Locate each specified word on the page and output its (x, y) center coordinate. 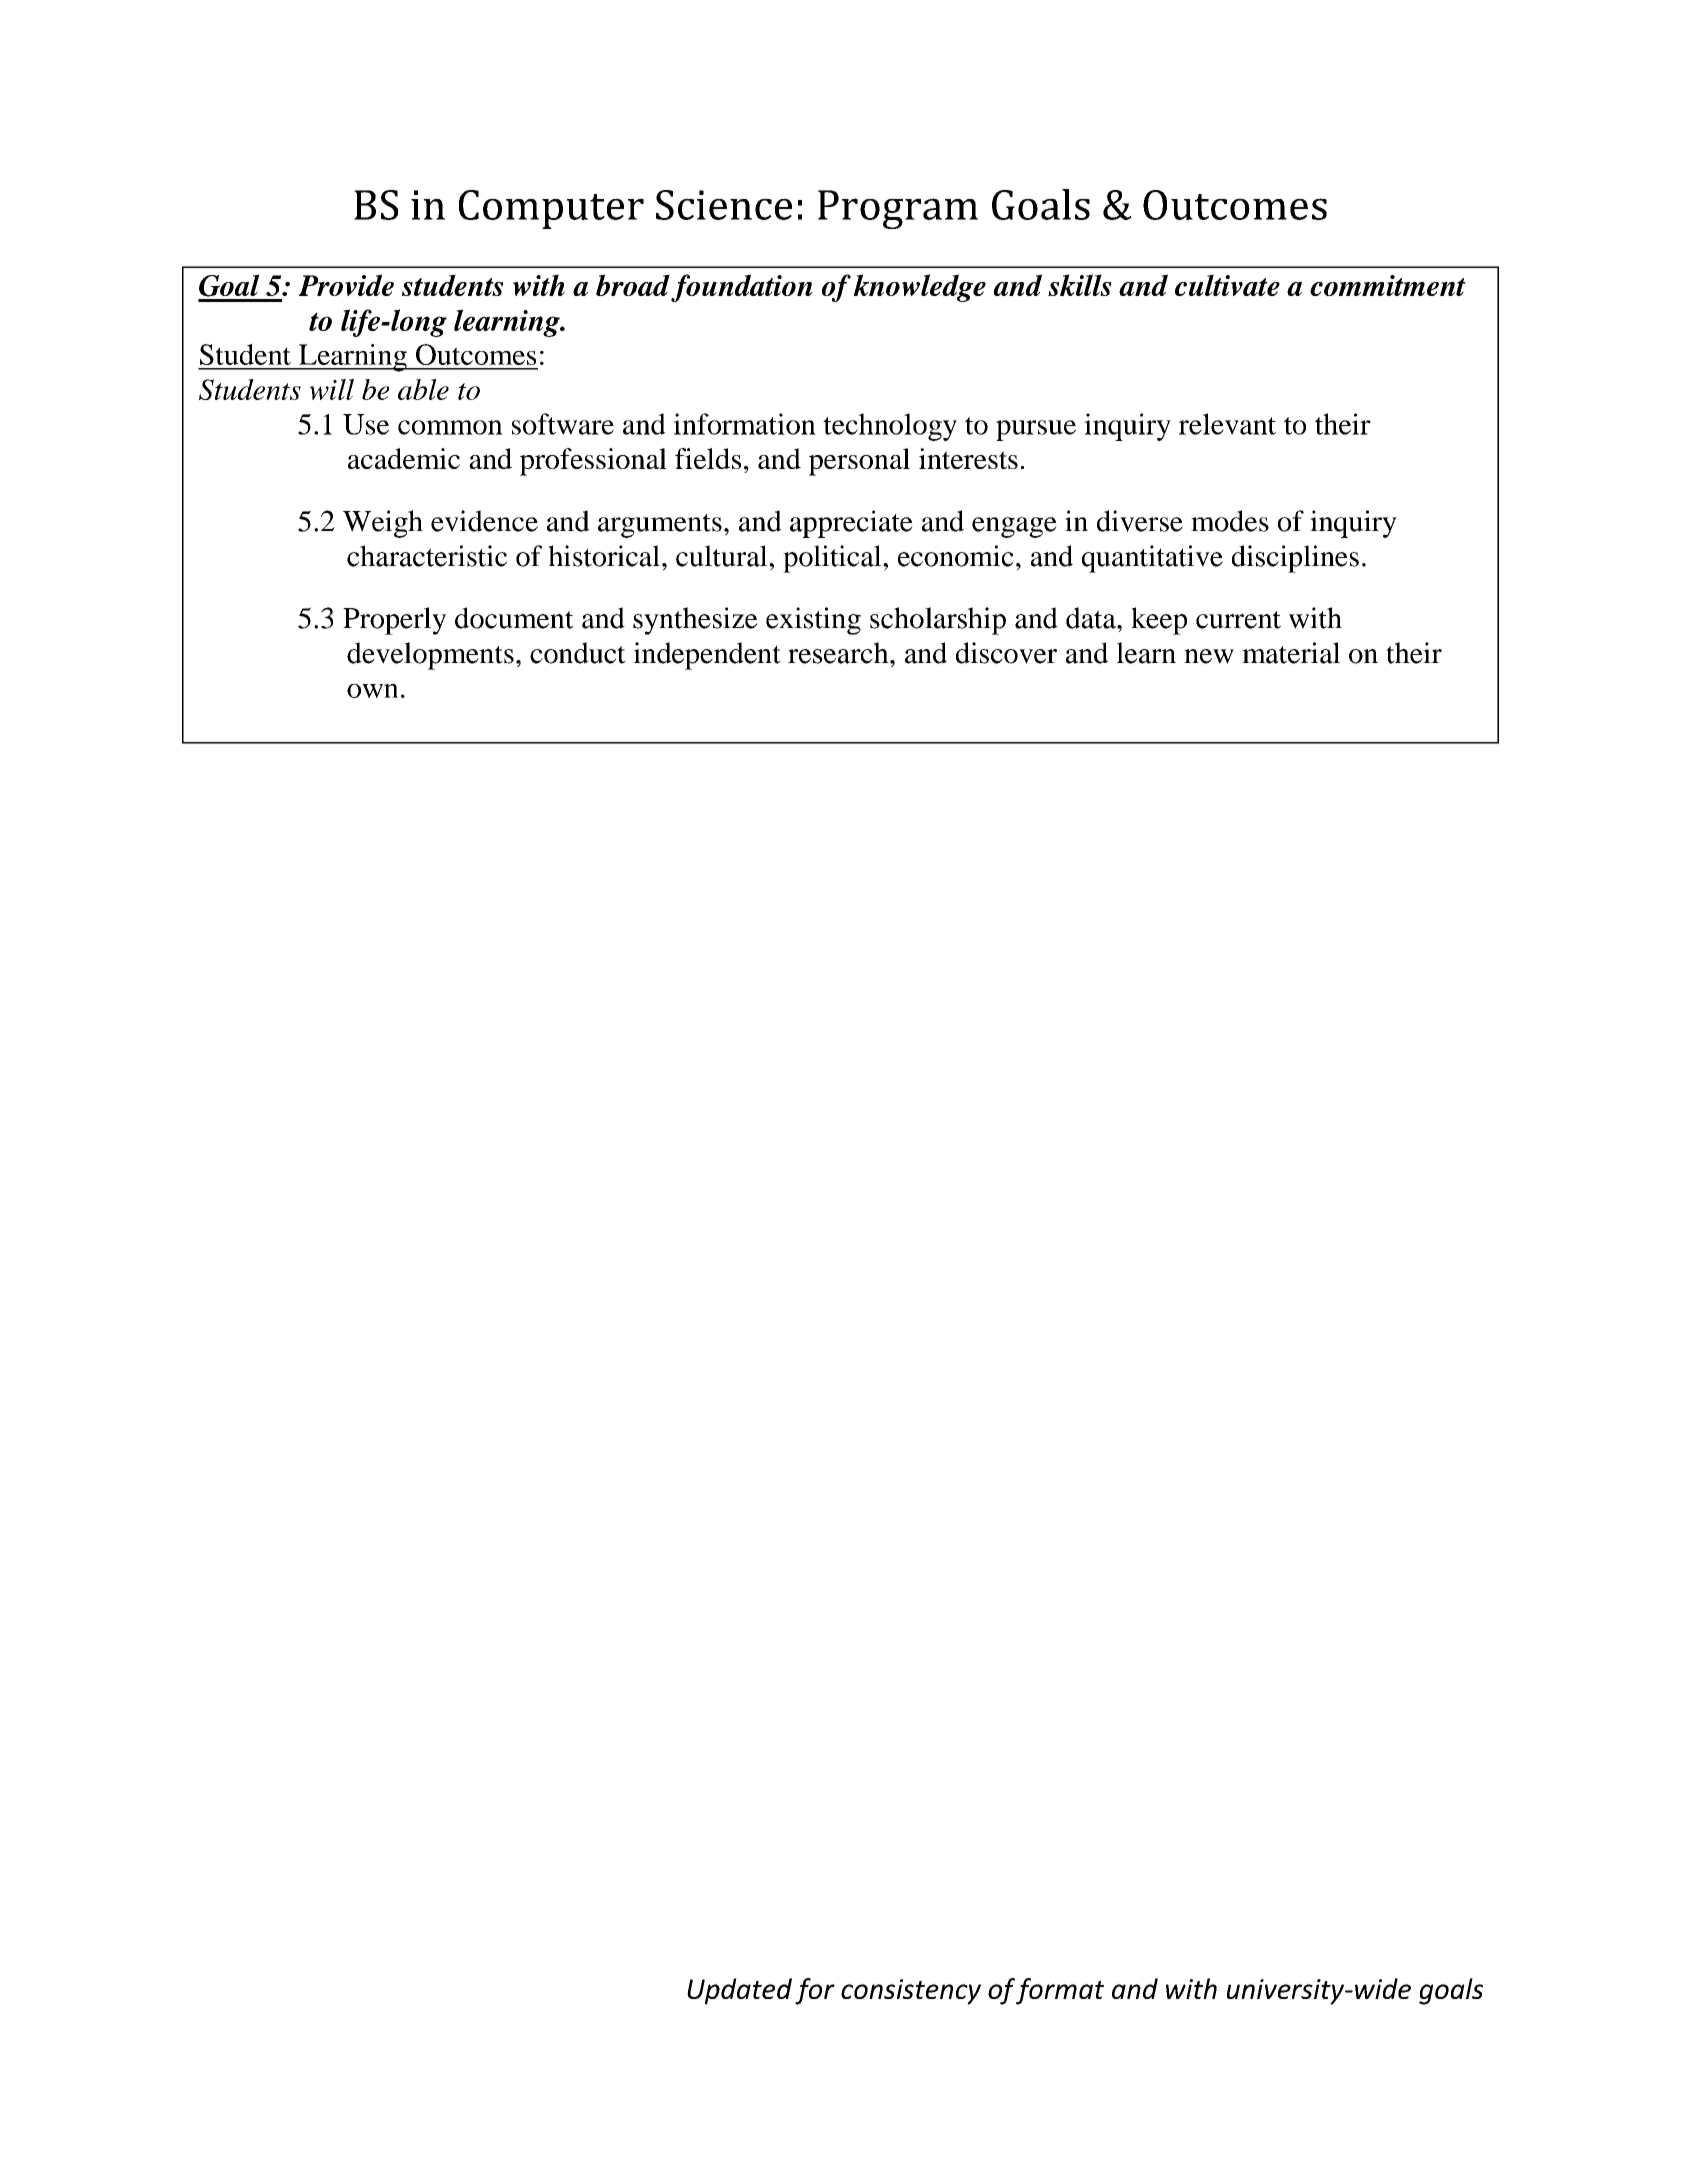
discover (1006, 653)
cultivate (1227, 285)
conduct (578, 653)
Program (898, 209)
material (1291, 653)
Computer (551, 209)
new (1209, 656)
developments (430, 656)
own (372, 690)
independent (707, 656)
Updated (739, 1991)
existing (813, 621)
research (839, 653)
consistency (911, 1992)
